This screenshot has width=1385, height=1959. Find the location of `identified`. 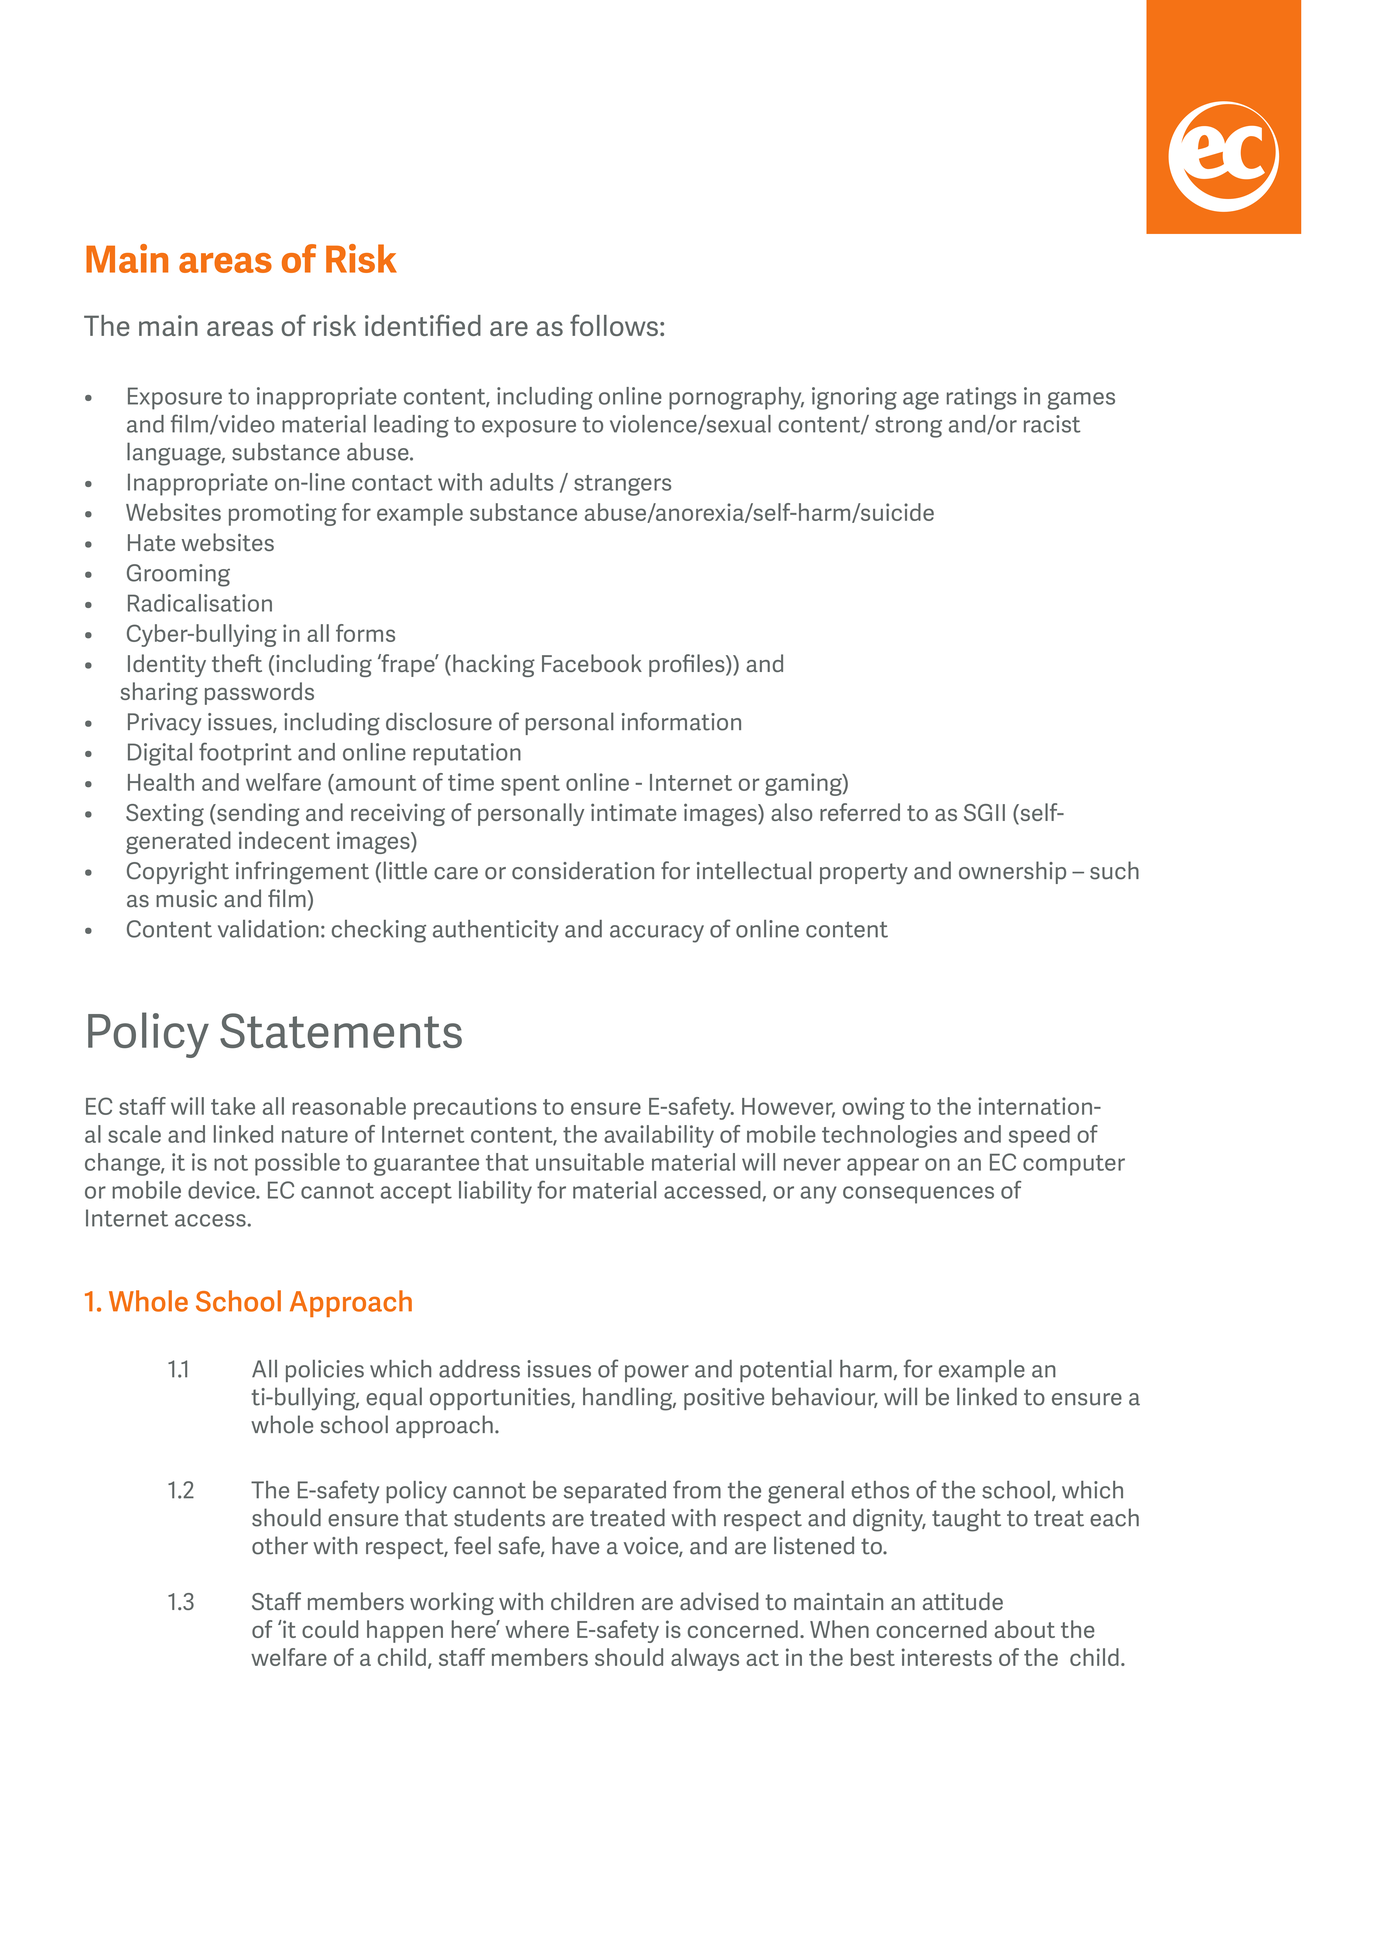

identified is located at coordinates (423, 325).
